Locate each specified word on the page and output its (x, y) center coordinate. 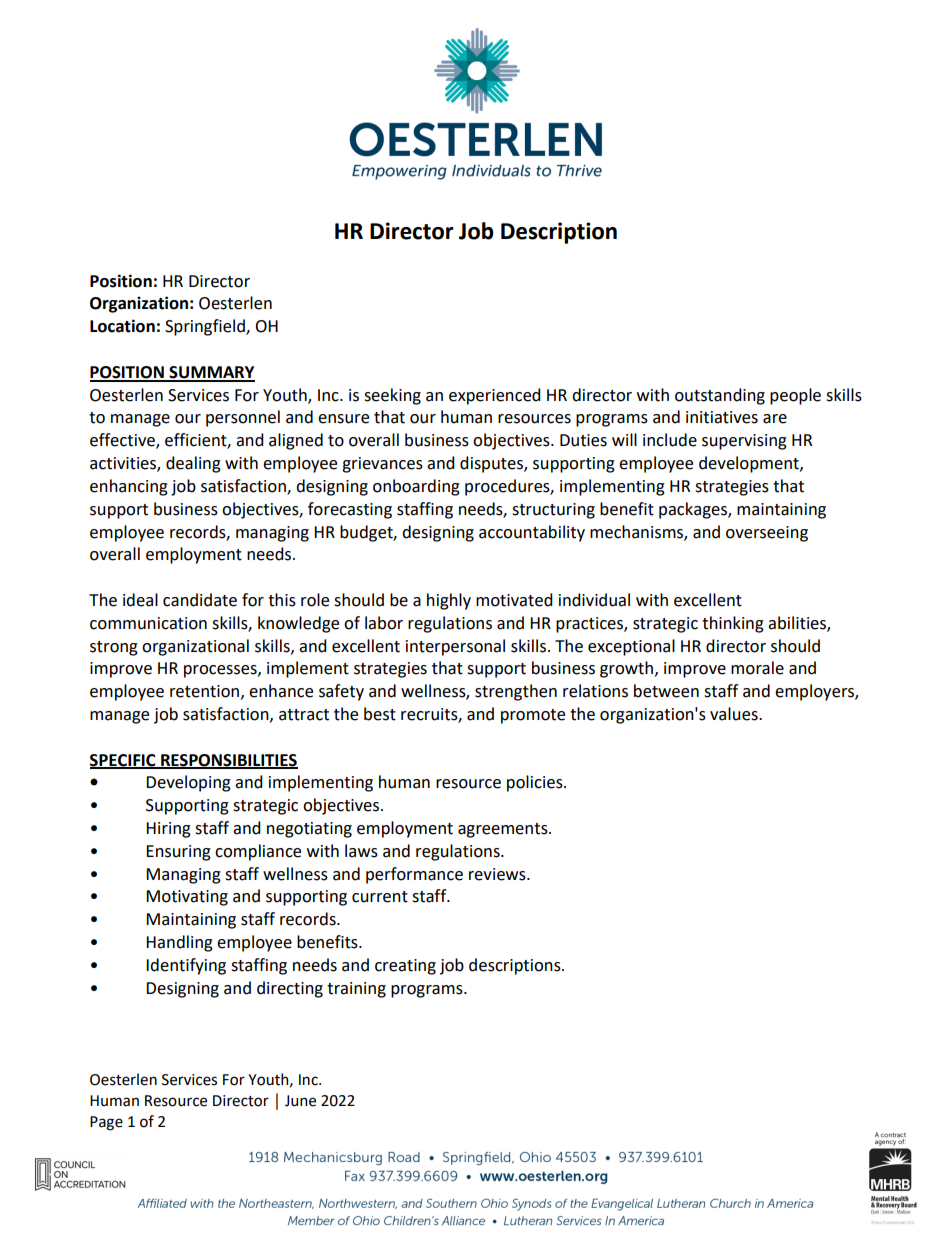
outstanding (720, 396)
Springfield (206, 327)
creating (405, 967)
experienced (495, 396)
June (300, 1101)
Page (106, 1123)
